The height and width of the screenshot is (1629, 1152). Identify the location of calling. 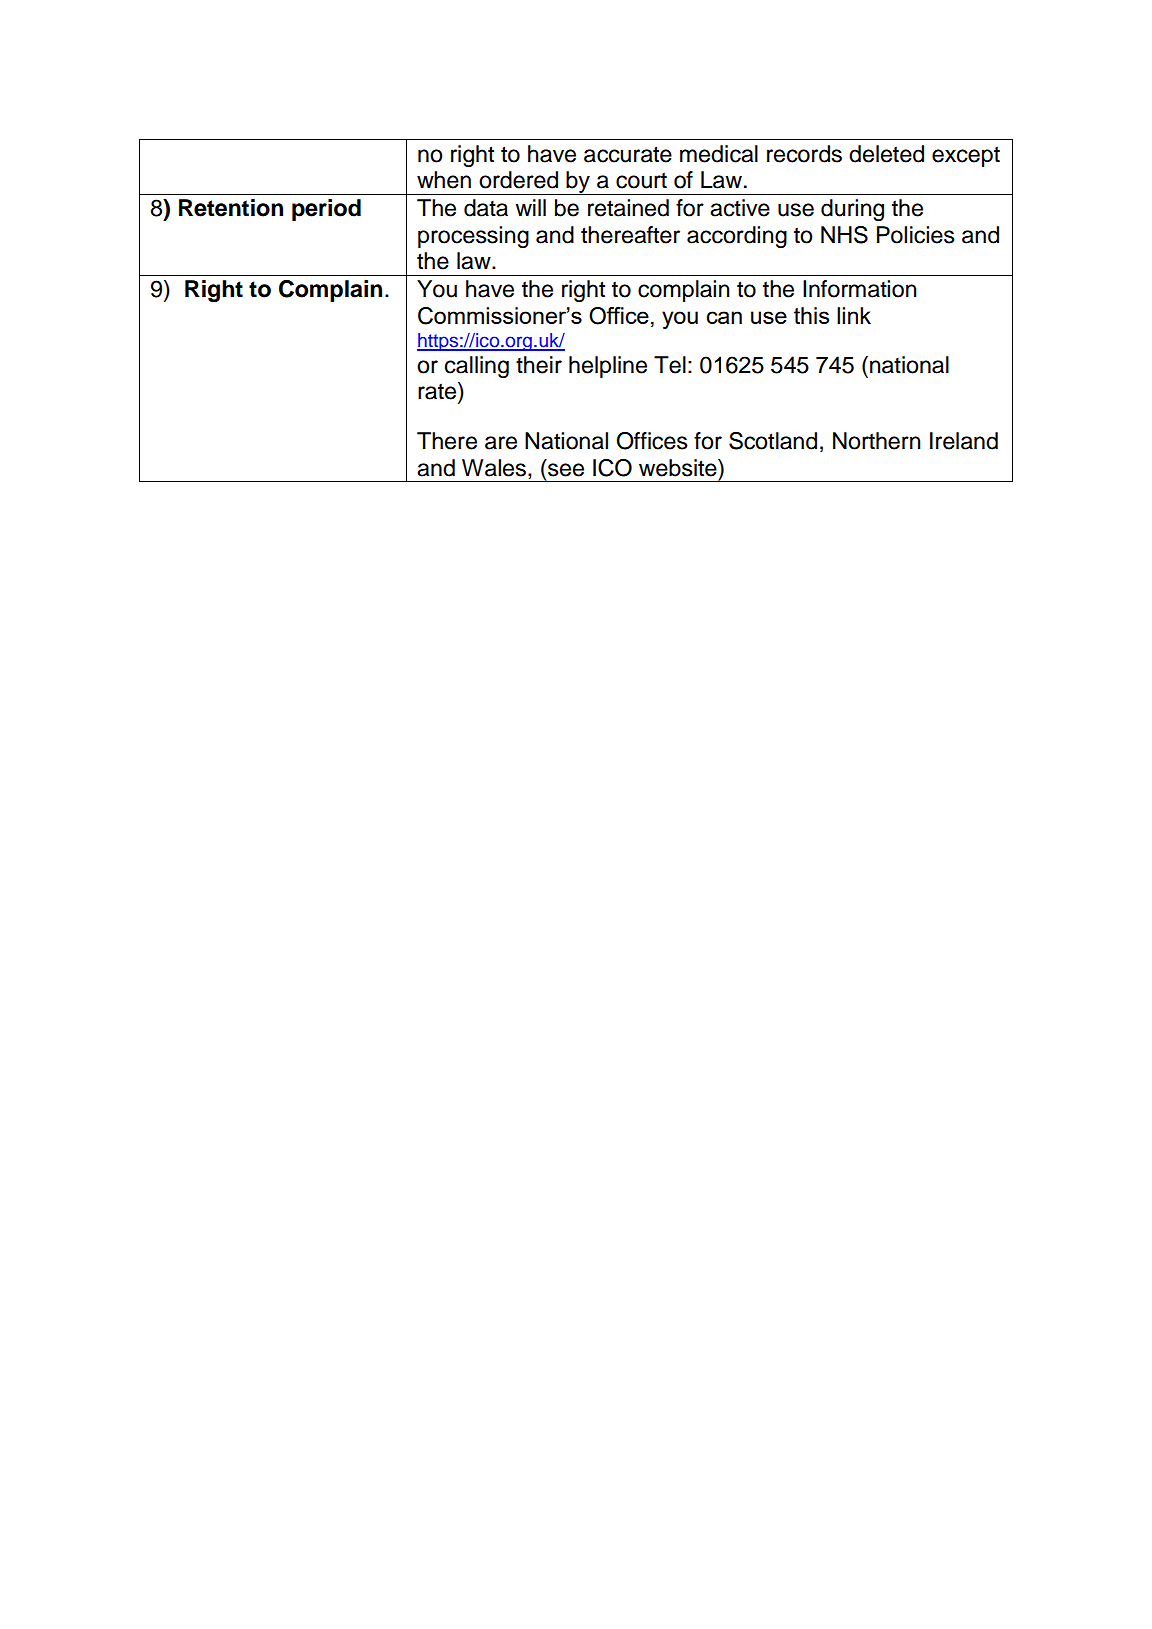
(477, 367).
